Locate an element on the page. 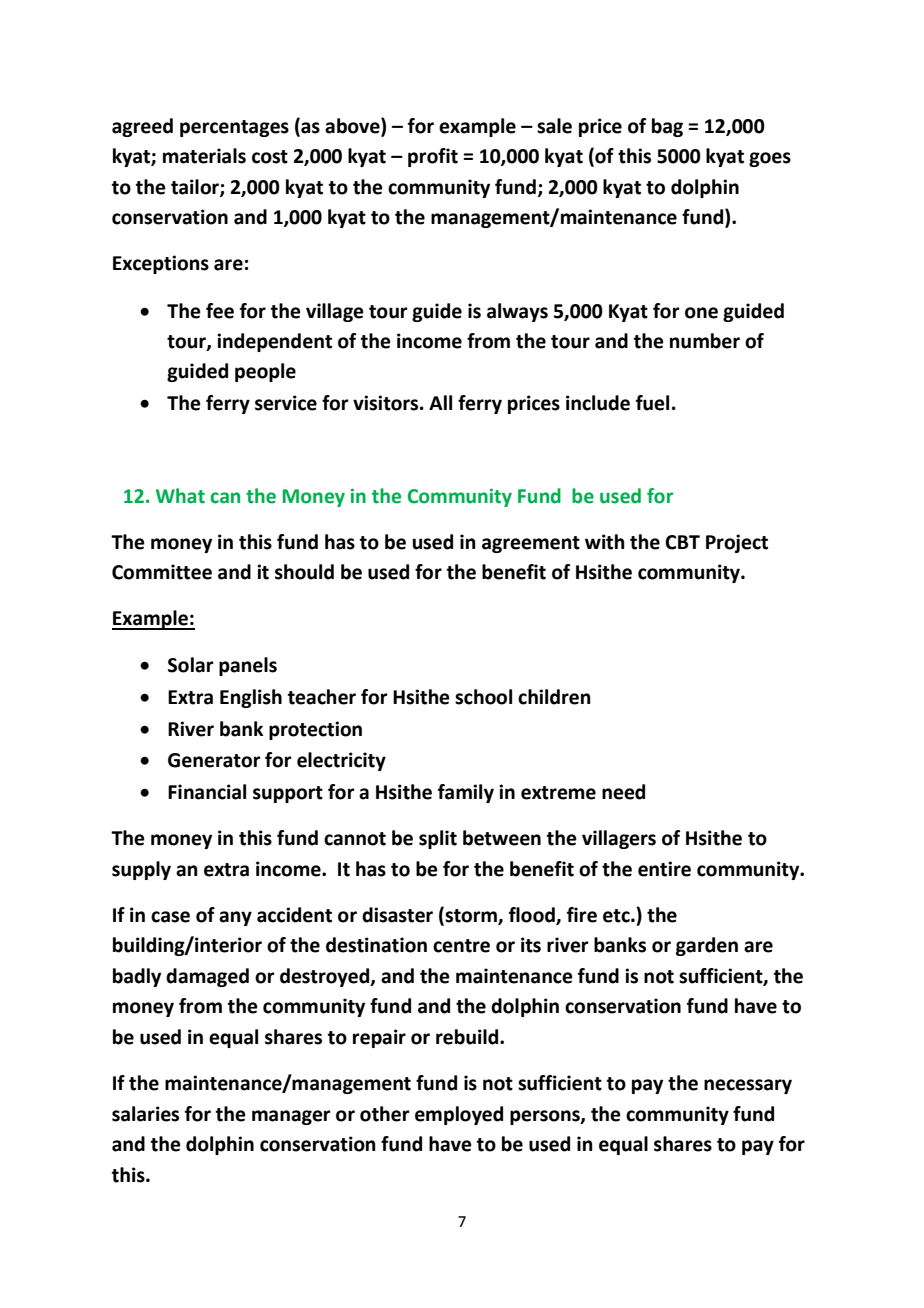  salaries is located at coordinates (145, 1114).
